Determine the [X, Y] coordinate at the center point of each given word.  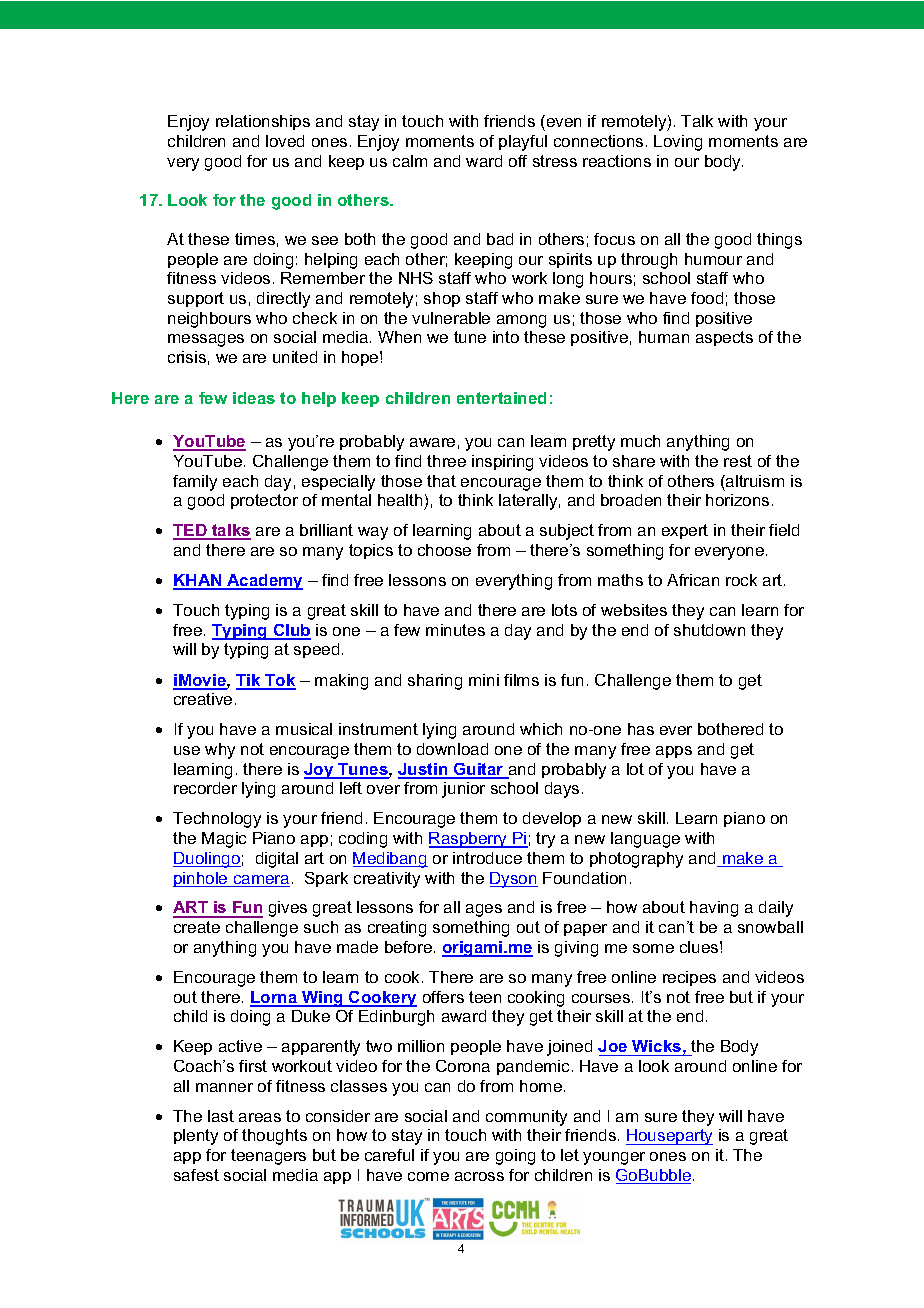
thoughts [274, 1137]
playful [523, 143]
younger [614, 1158]
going [515, 1157]
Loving [678, 143]
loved [285, 141]
